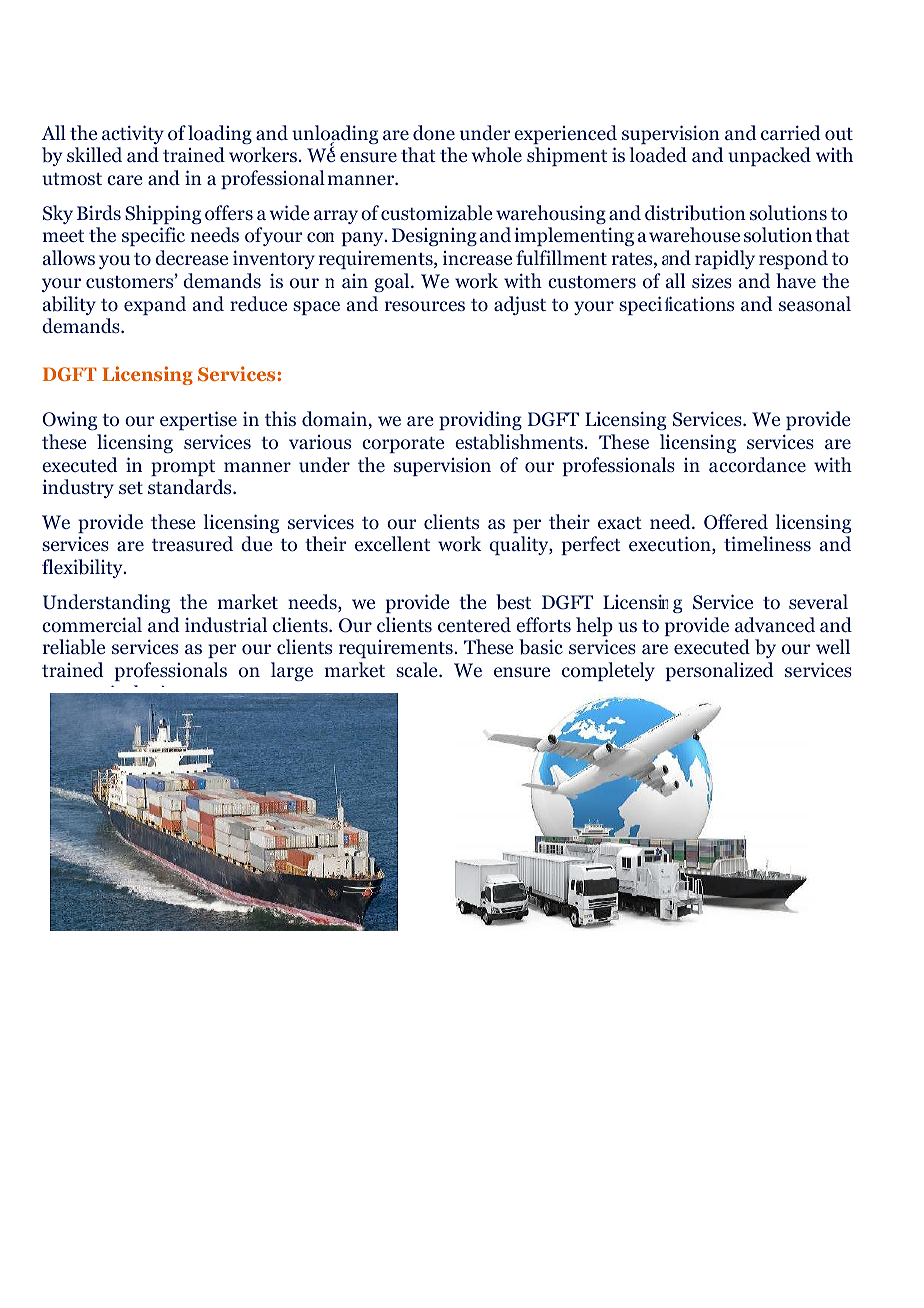  I want to click on scale, so click(418, 669).
